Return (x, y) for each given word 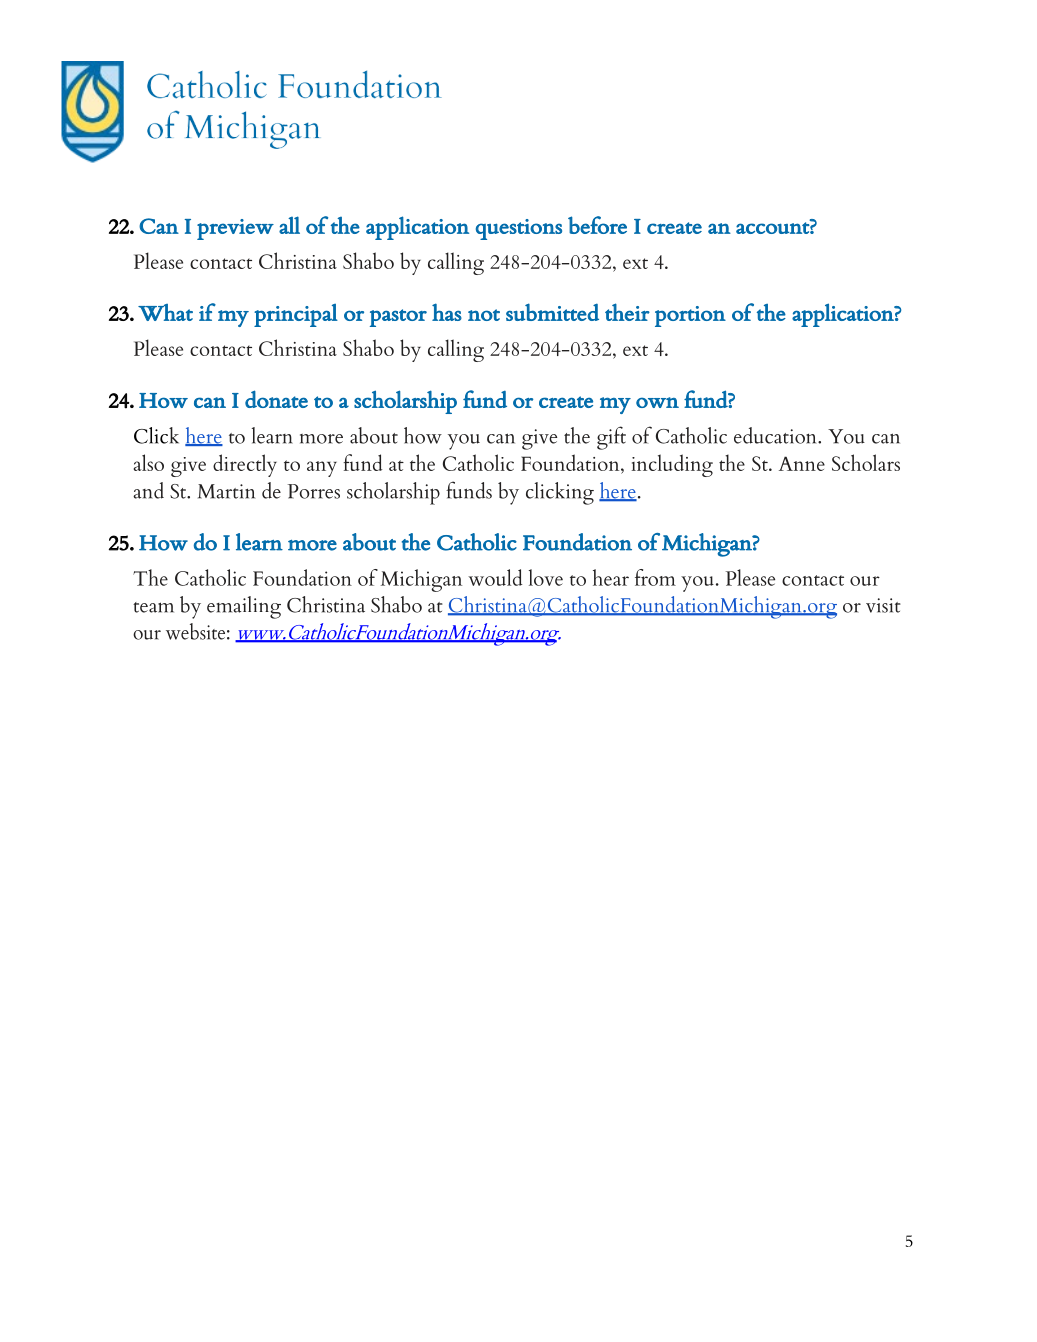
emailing (244, 607)
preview (235, 229)
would (495, 577)
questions (519, 229)
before (597, 225)
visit (883, 605)
